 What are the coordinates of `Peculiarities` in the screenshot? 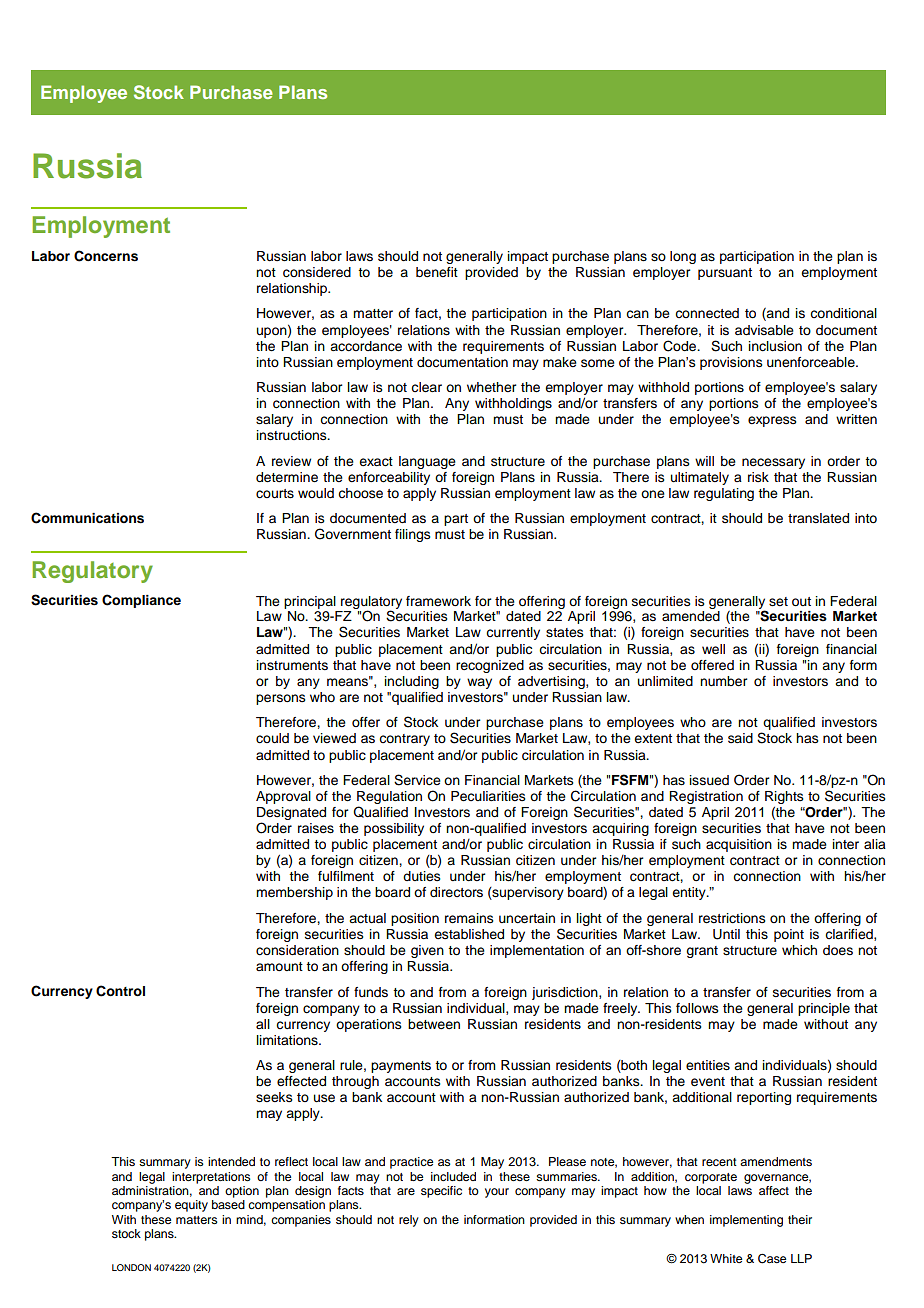 It's located at (488, 796).
